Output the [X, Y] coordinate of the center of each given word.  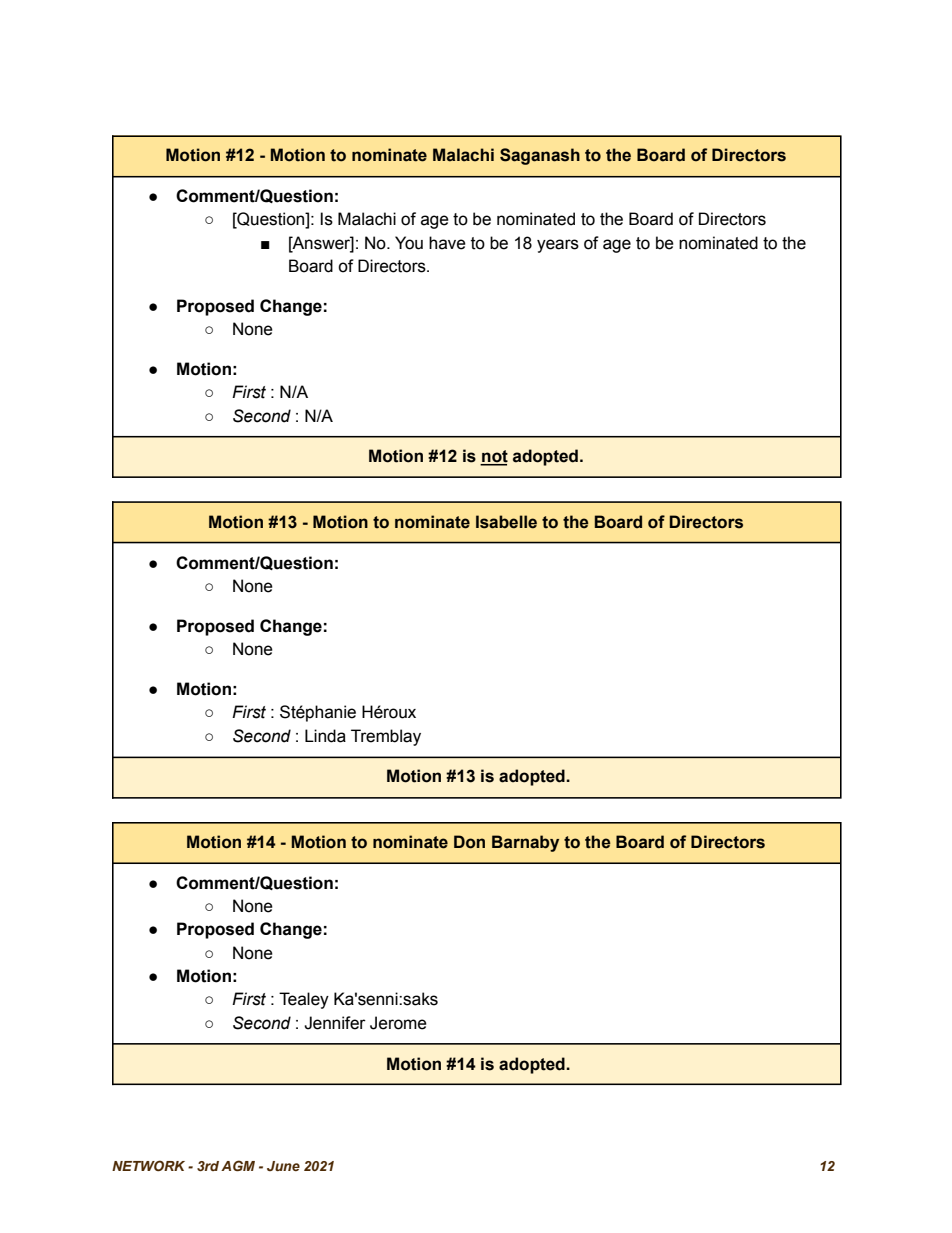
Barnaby [525, 843]
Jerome [398, 1023]
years [558, 246]
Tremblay [386, 737]
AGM [238, 1165]
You [409, 243]
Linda [325, 736]
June [283, 1166]
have [447, 243]
